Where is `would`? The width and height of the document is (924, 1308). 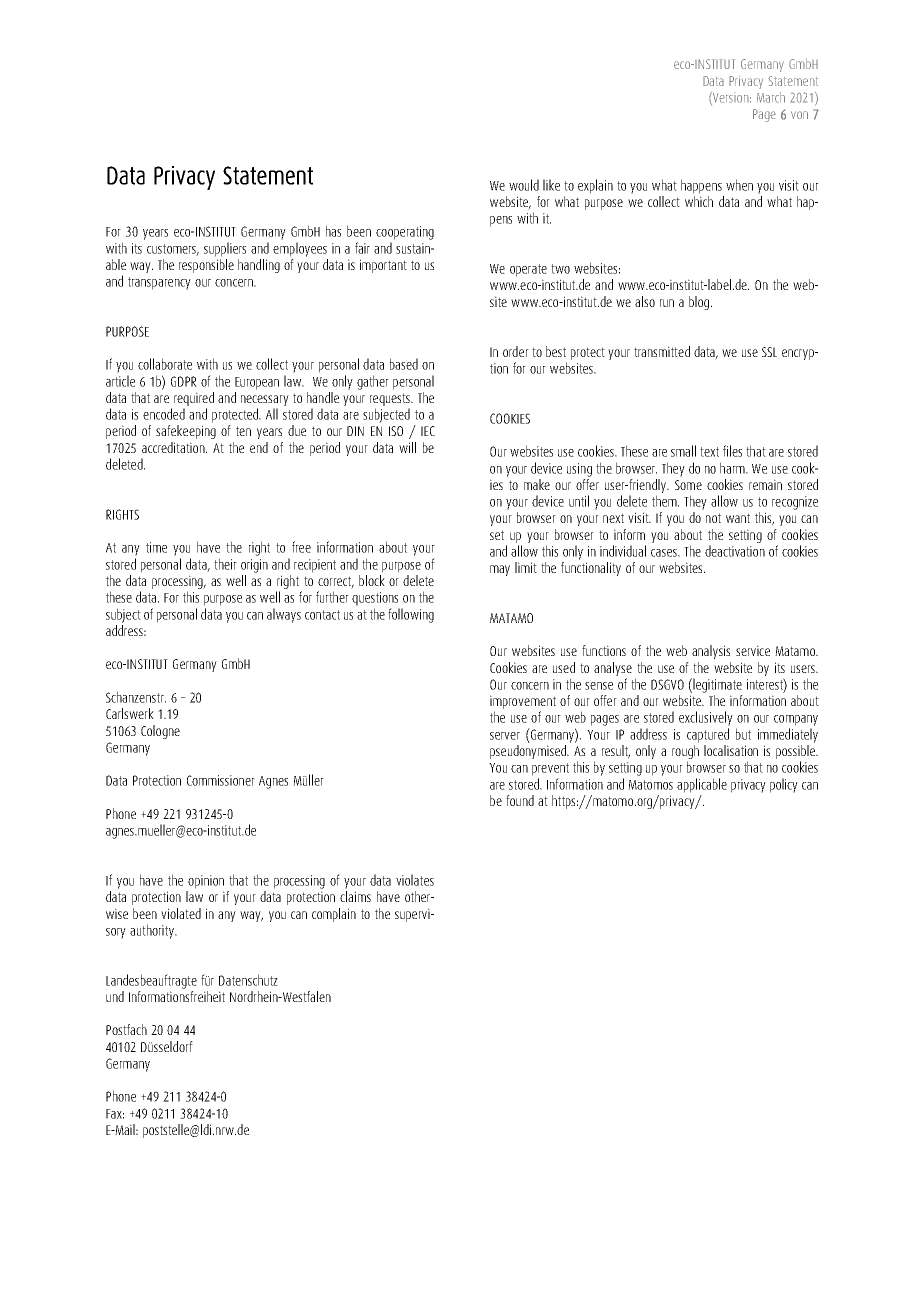 would is located at coordinates (524, 185).
